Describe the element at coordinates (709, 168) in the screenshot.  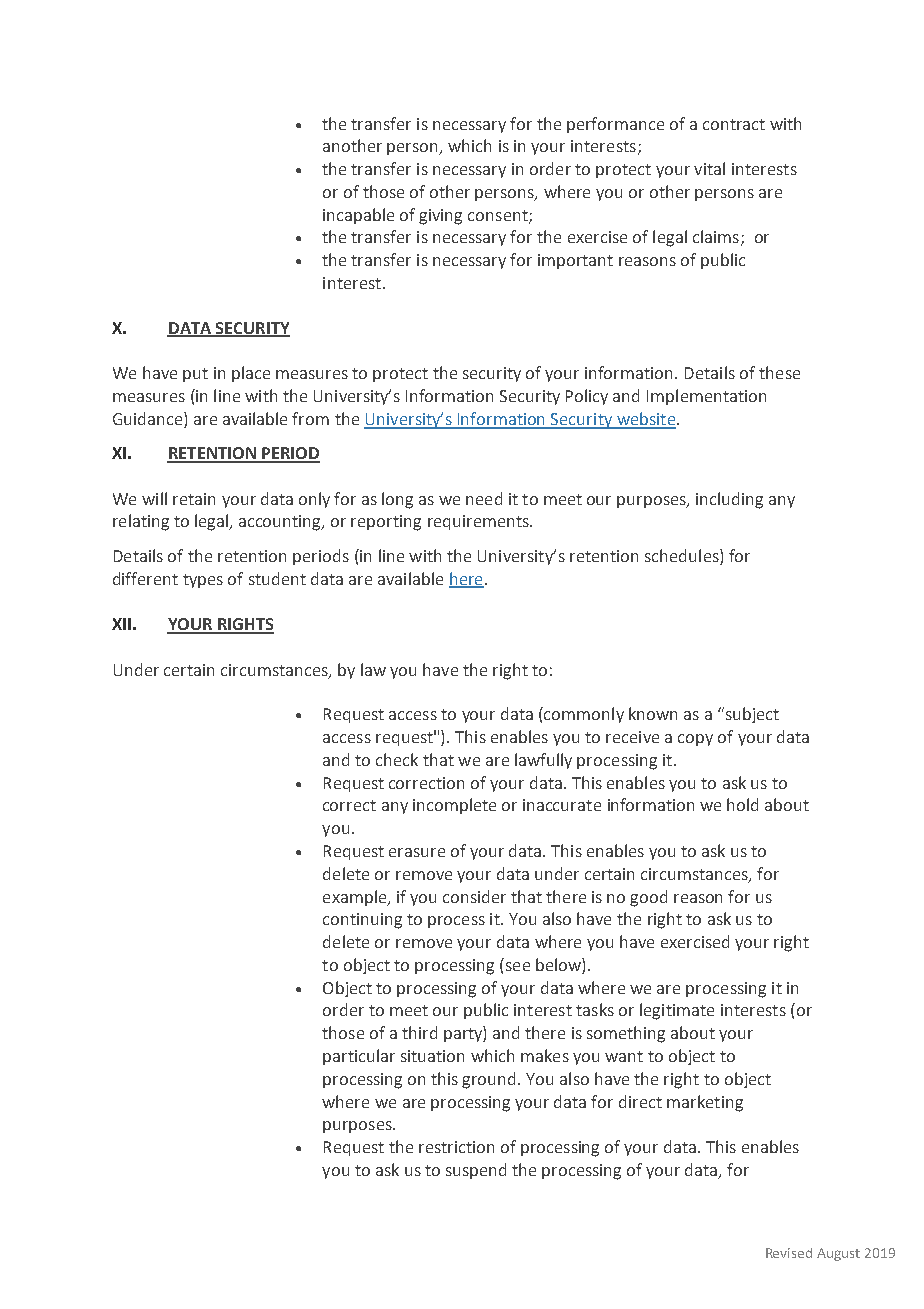
I see `vital` at that location.
